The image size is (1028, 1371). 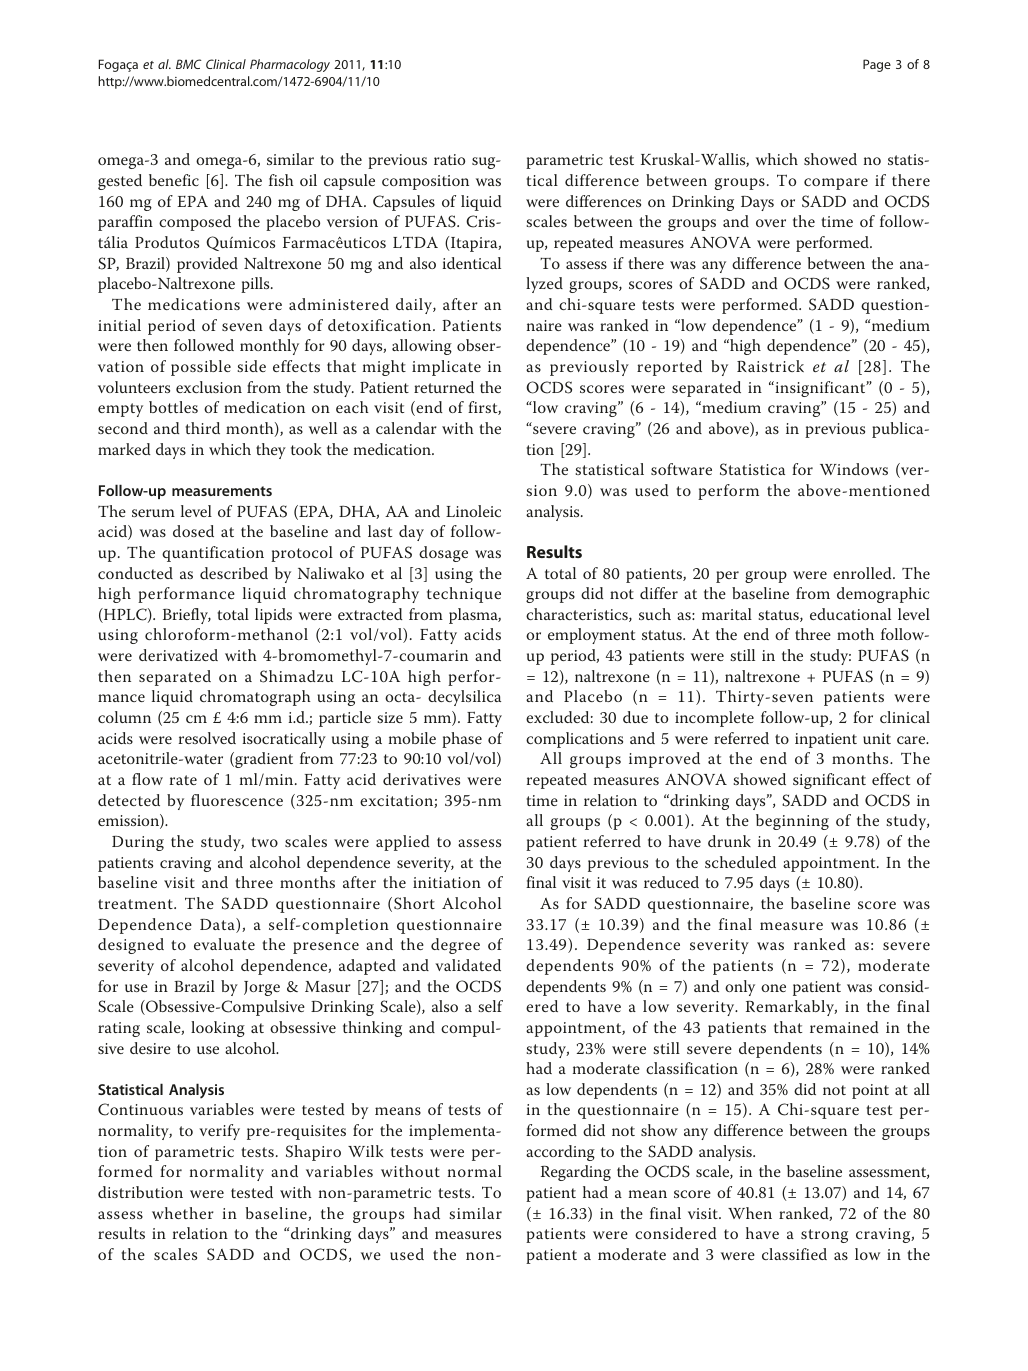 I want to click on only, so click(x=740, y=988).
